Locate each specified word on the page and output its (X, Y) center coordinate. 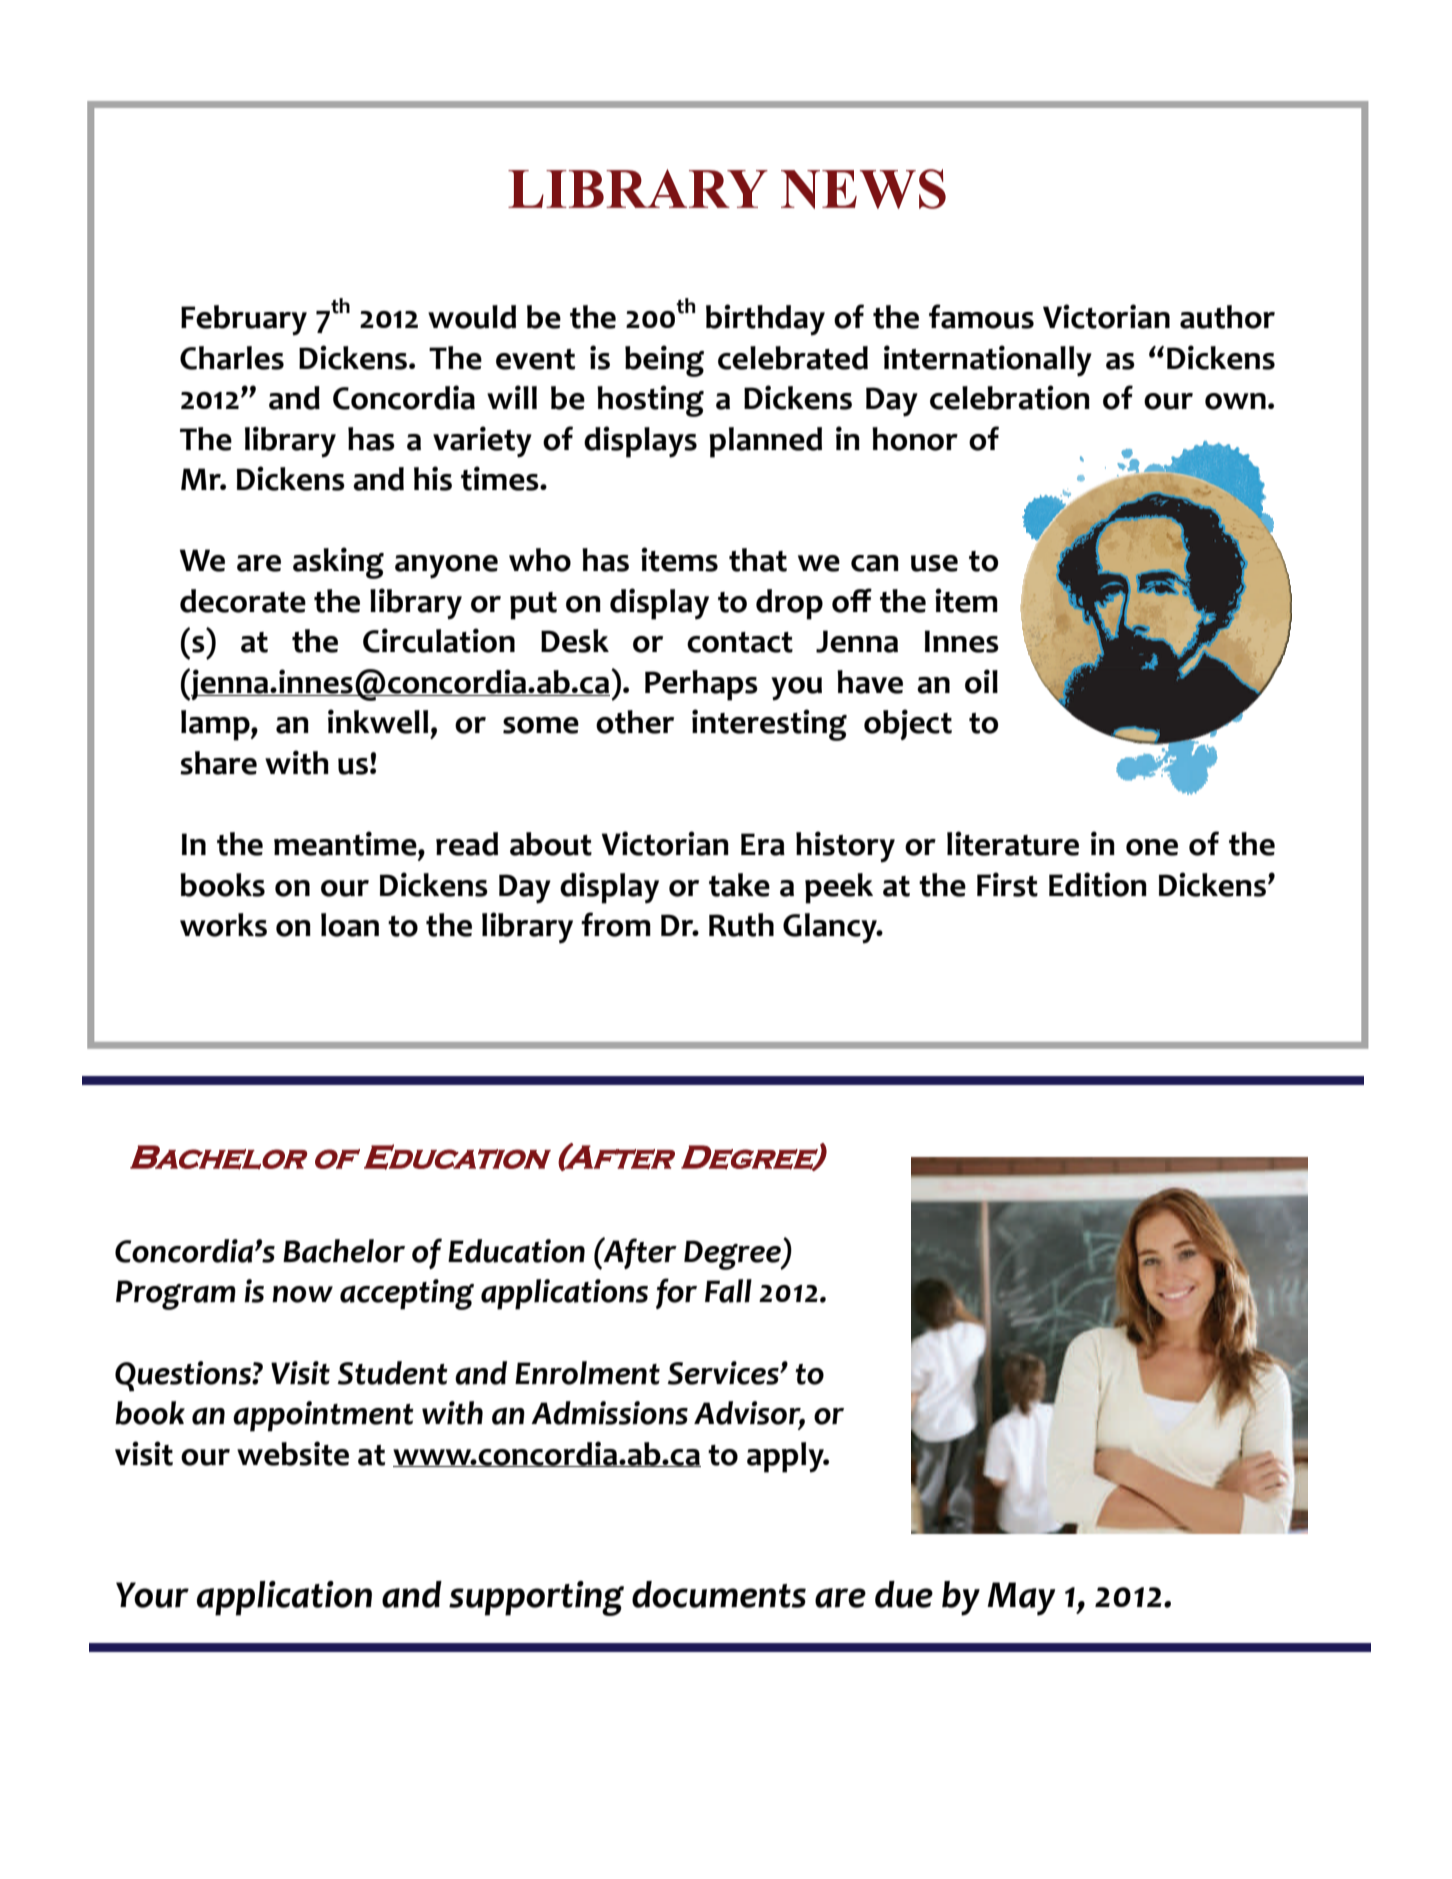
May (1021, 1599)
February (244, 320)
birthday (765, 320)
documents (719, 1594)
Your (152, 1595)
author (1227, 317)
